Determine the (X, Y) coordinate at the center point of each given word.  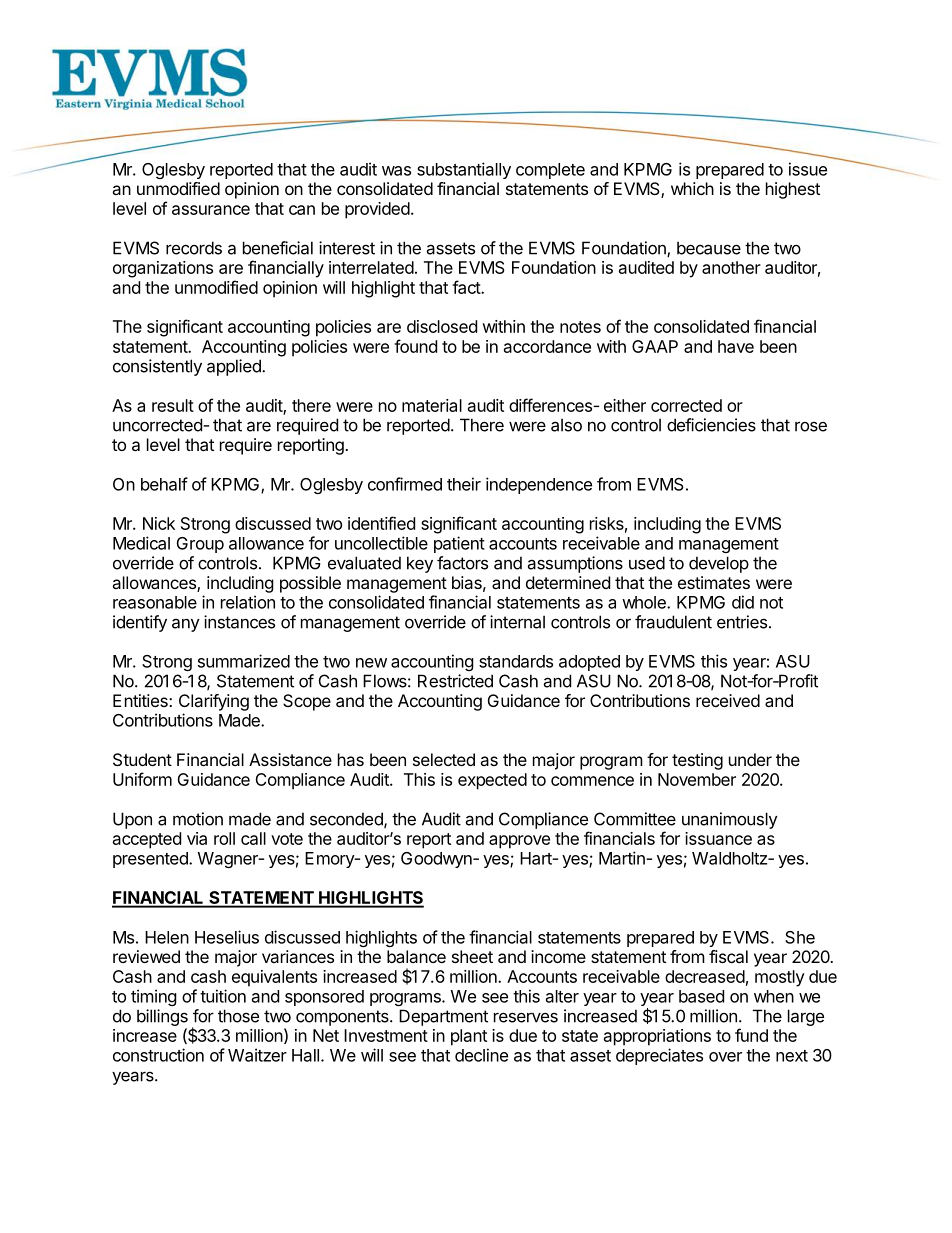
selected (444, 759)
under (750, 759)
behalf (164, 484)
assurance (211, 210)
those (238, 1016)
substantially (464, 170)
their (464, 484)
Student (142, 759)
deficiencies (711, 425)
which (692, 188)
